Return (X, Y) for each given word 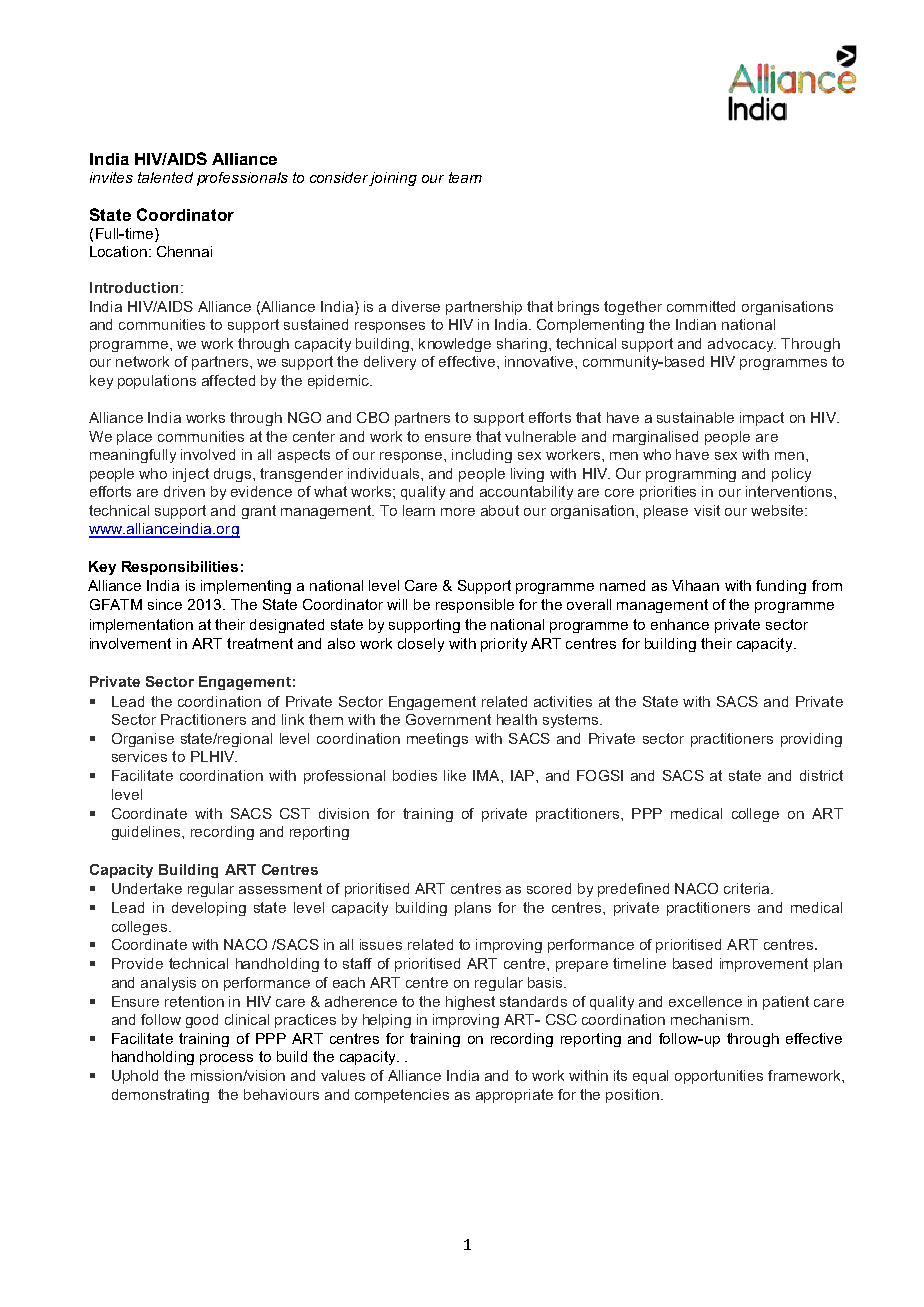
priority (504, 645)
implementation (141, 626)
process (226, 1059)
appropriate (514, 1096)
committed (701, 306)
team (465, 177)
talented (165, 177)
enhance (680, 624)
